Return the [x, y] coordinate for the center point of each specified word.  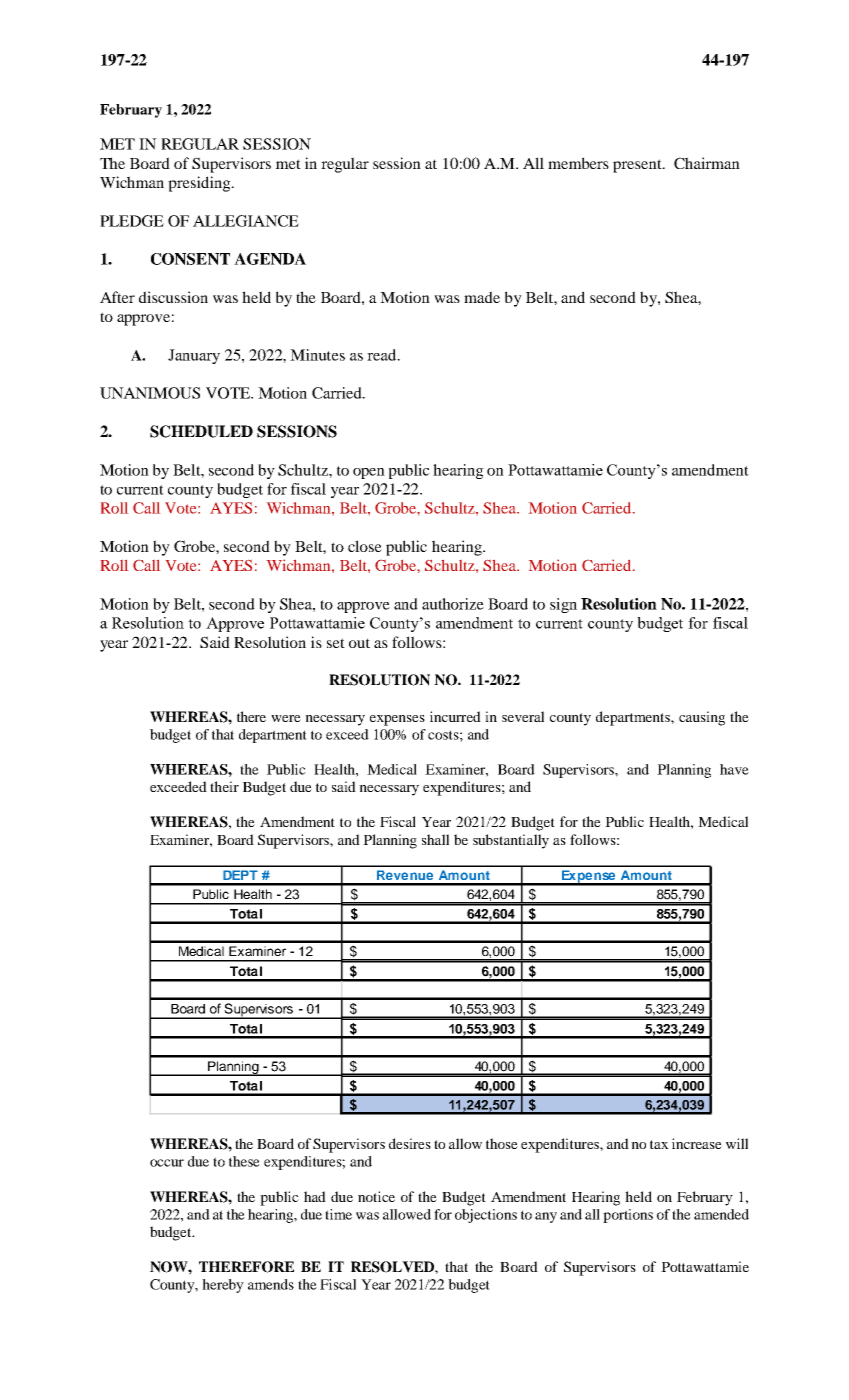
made [482, 297]
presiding [200, 184]
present [638, 166]
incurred [455, 716]
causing [702, 718]
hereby [223, 1286]
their [224, 786]
